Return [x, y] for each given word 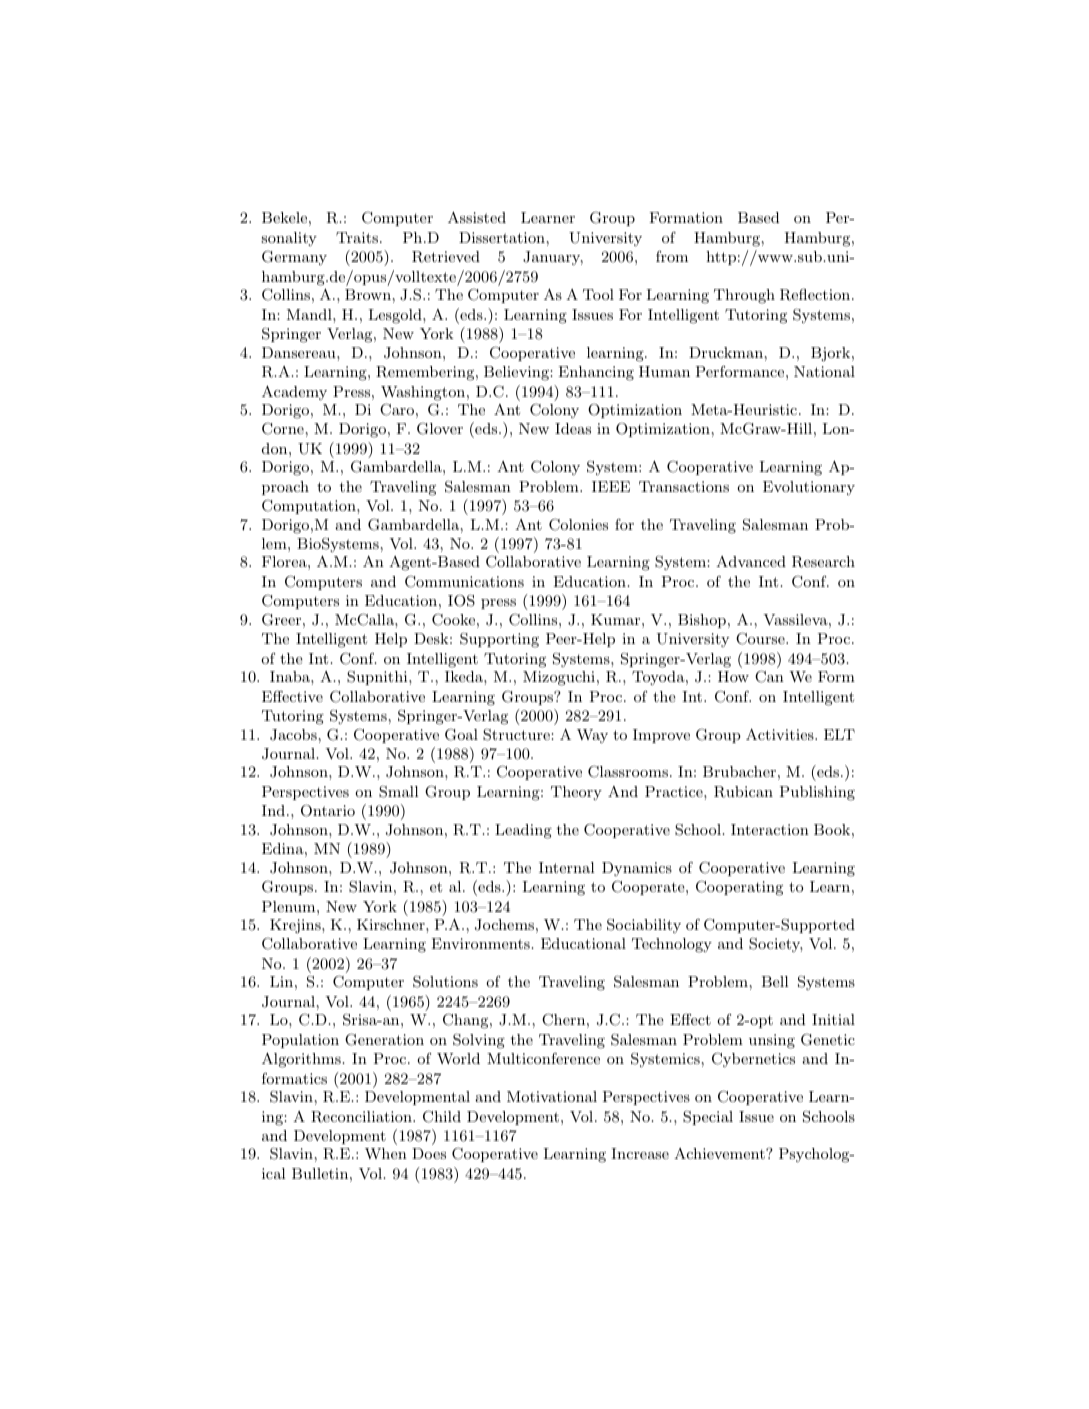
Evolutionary [809, 488]
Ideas [573, 428]
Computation [310, 507]
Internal [567, 867]
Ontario [328, 810]
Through [744, 296]
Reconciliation [362, 1117]
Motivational [552, 1096]
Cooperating [739, 888]
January [553, 258]
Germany [294, 258]
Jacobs [293, 735]
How [733, 676]
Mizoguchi [559, 678]
